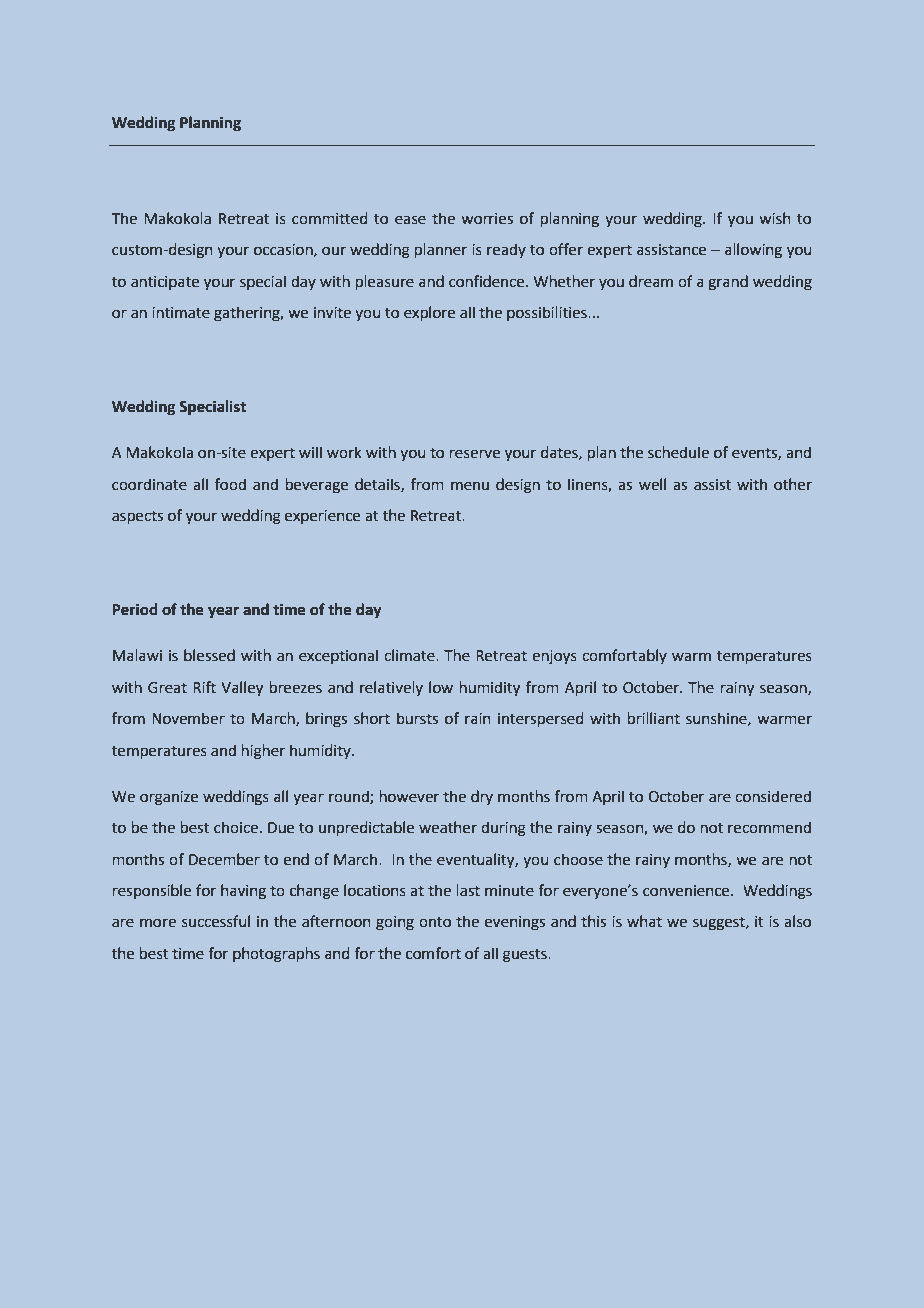 This page has height=1308, width=924. Describe the element at coordinates (644, 921) in the page. I see `what` at that location.
